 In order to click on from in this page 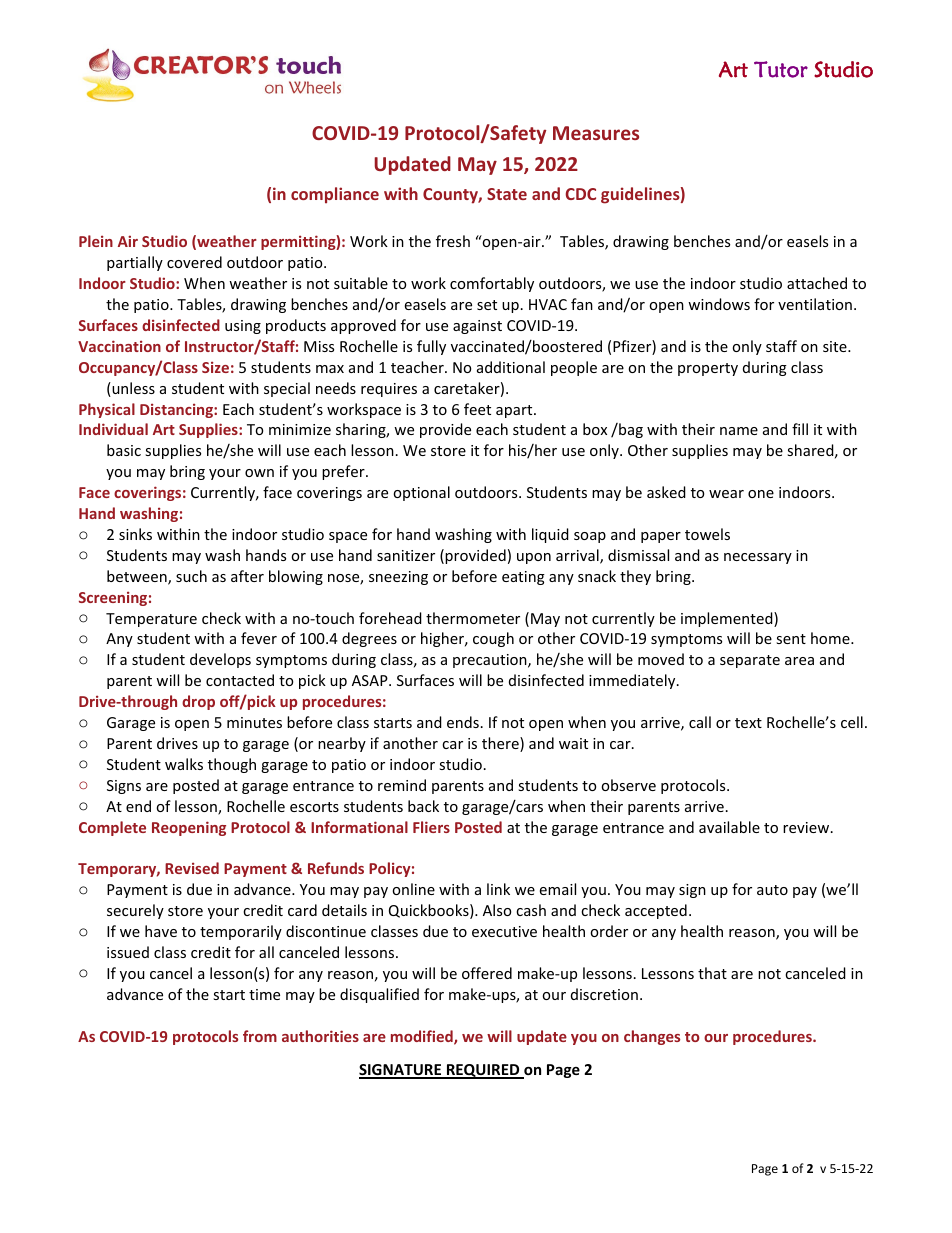, I will do `click(260, 1036)`.
